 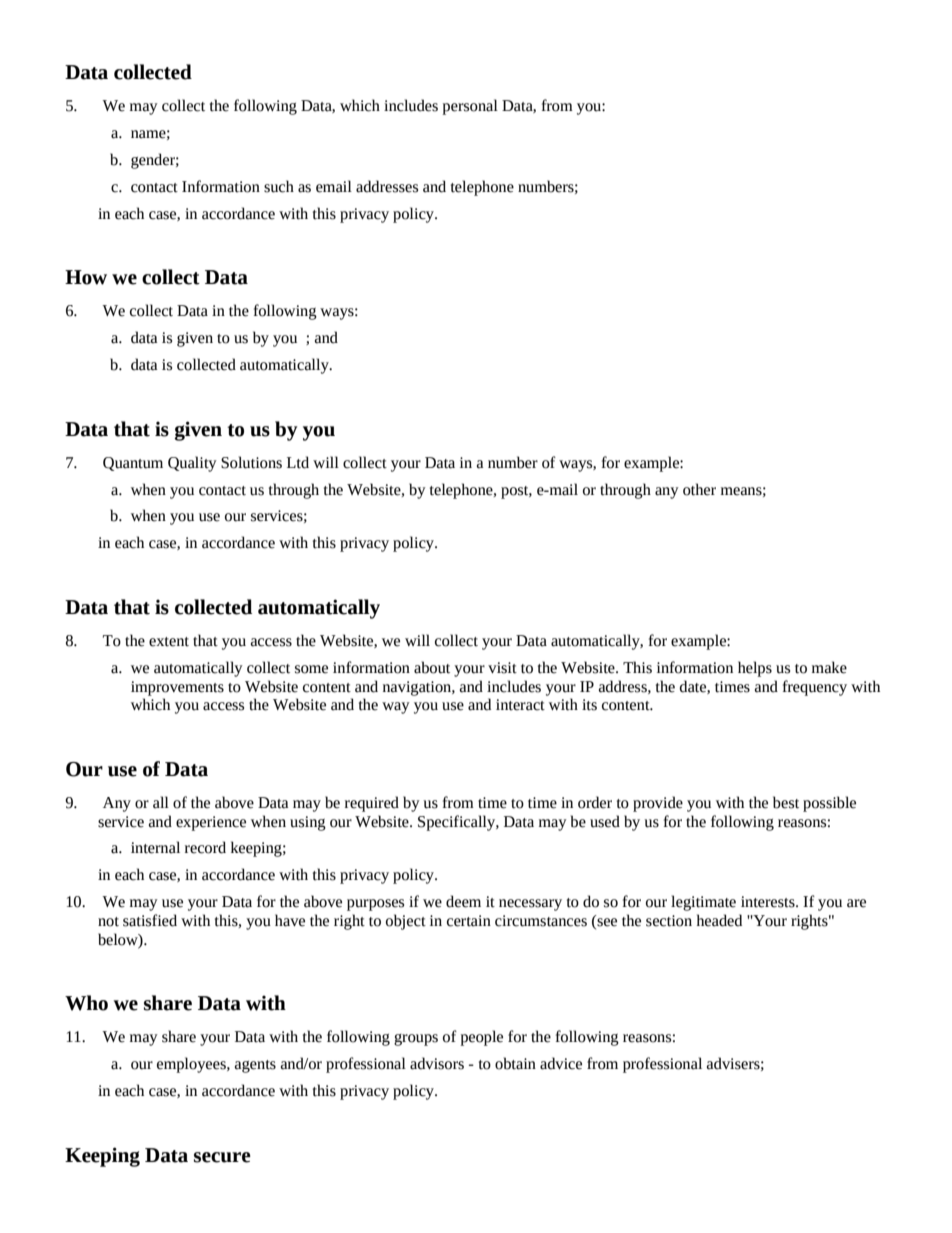 I want to click on Ltd, so click(x=298, y=462).
